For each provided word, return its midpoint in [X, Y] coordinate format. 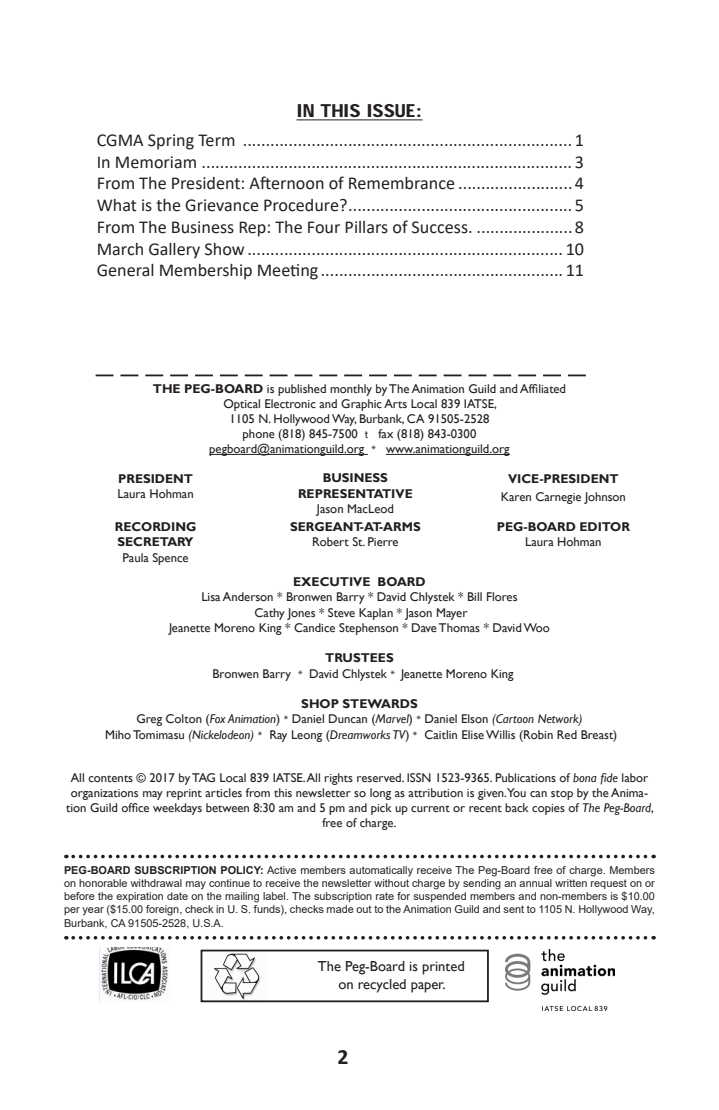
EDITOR [605, 526]
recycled [382, 986]
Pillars [366, 227]
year [93, 911]
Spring [171, 142]
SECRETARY [155, 541]
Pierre [383, 541]
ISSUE [391, 112]
